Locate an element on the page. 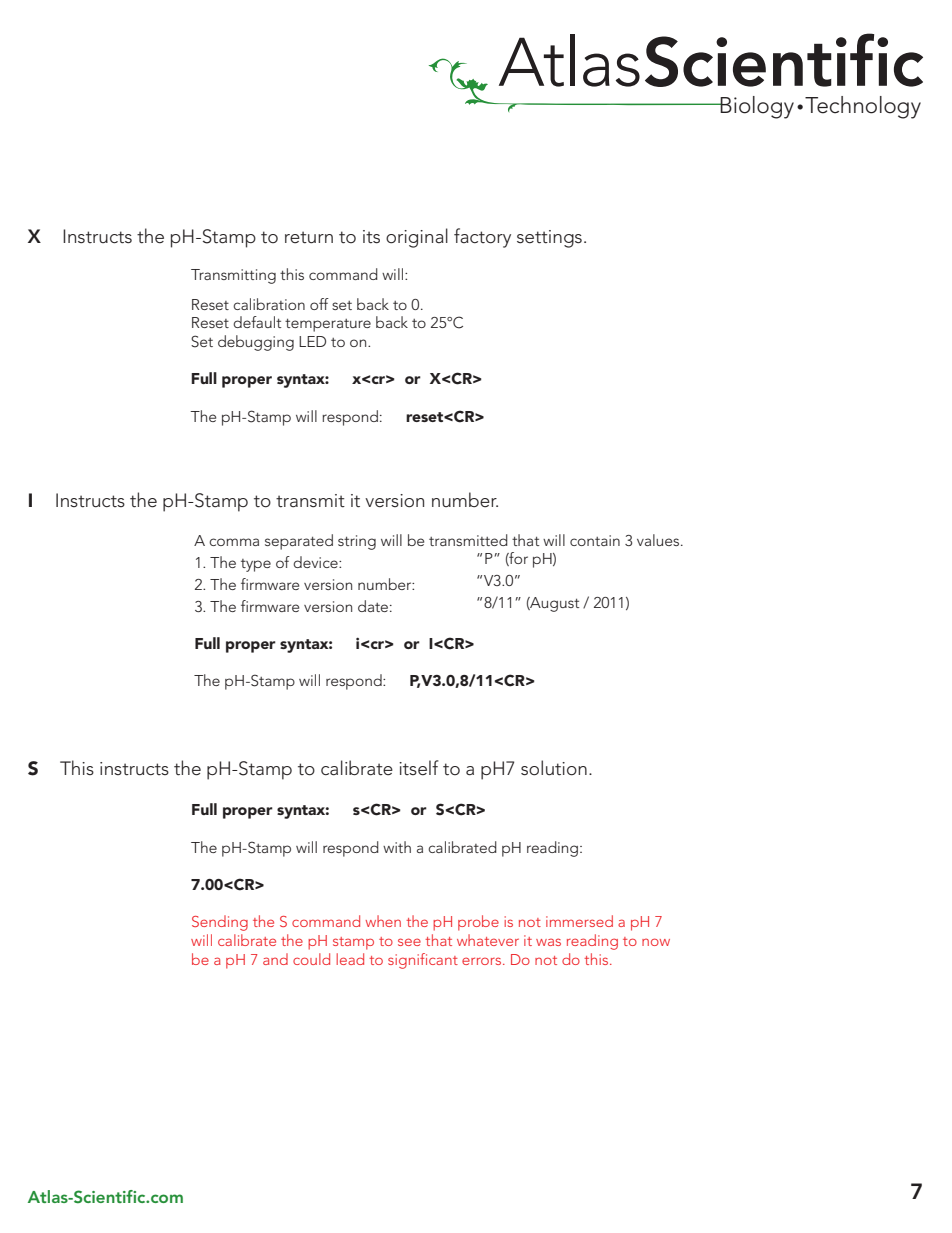 The image size is (952, 1233). whatever is located at coordinates (488, 940).
